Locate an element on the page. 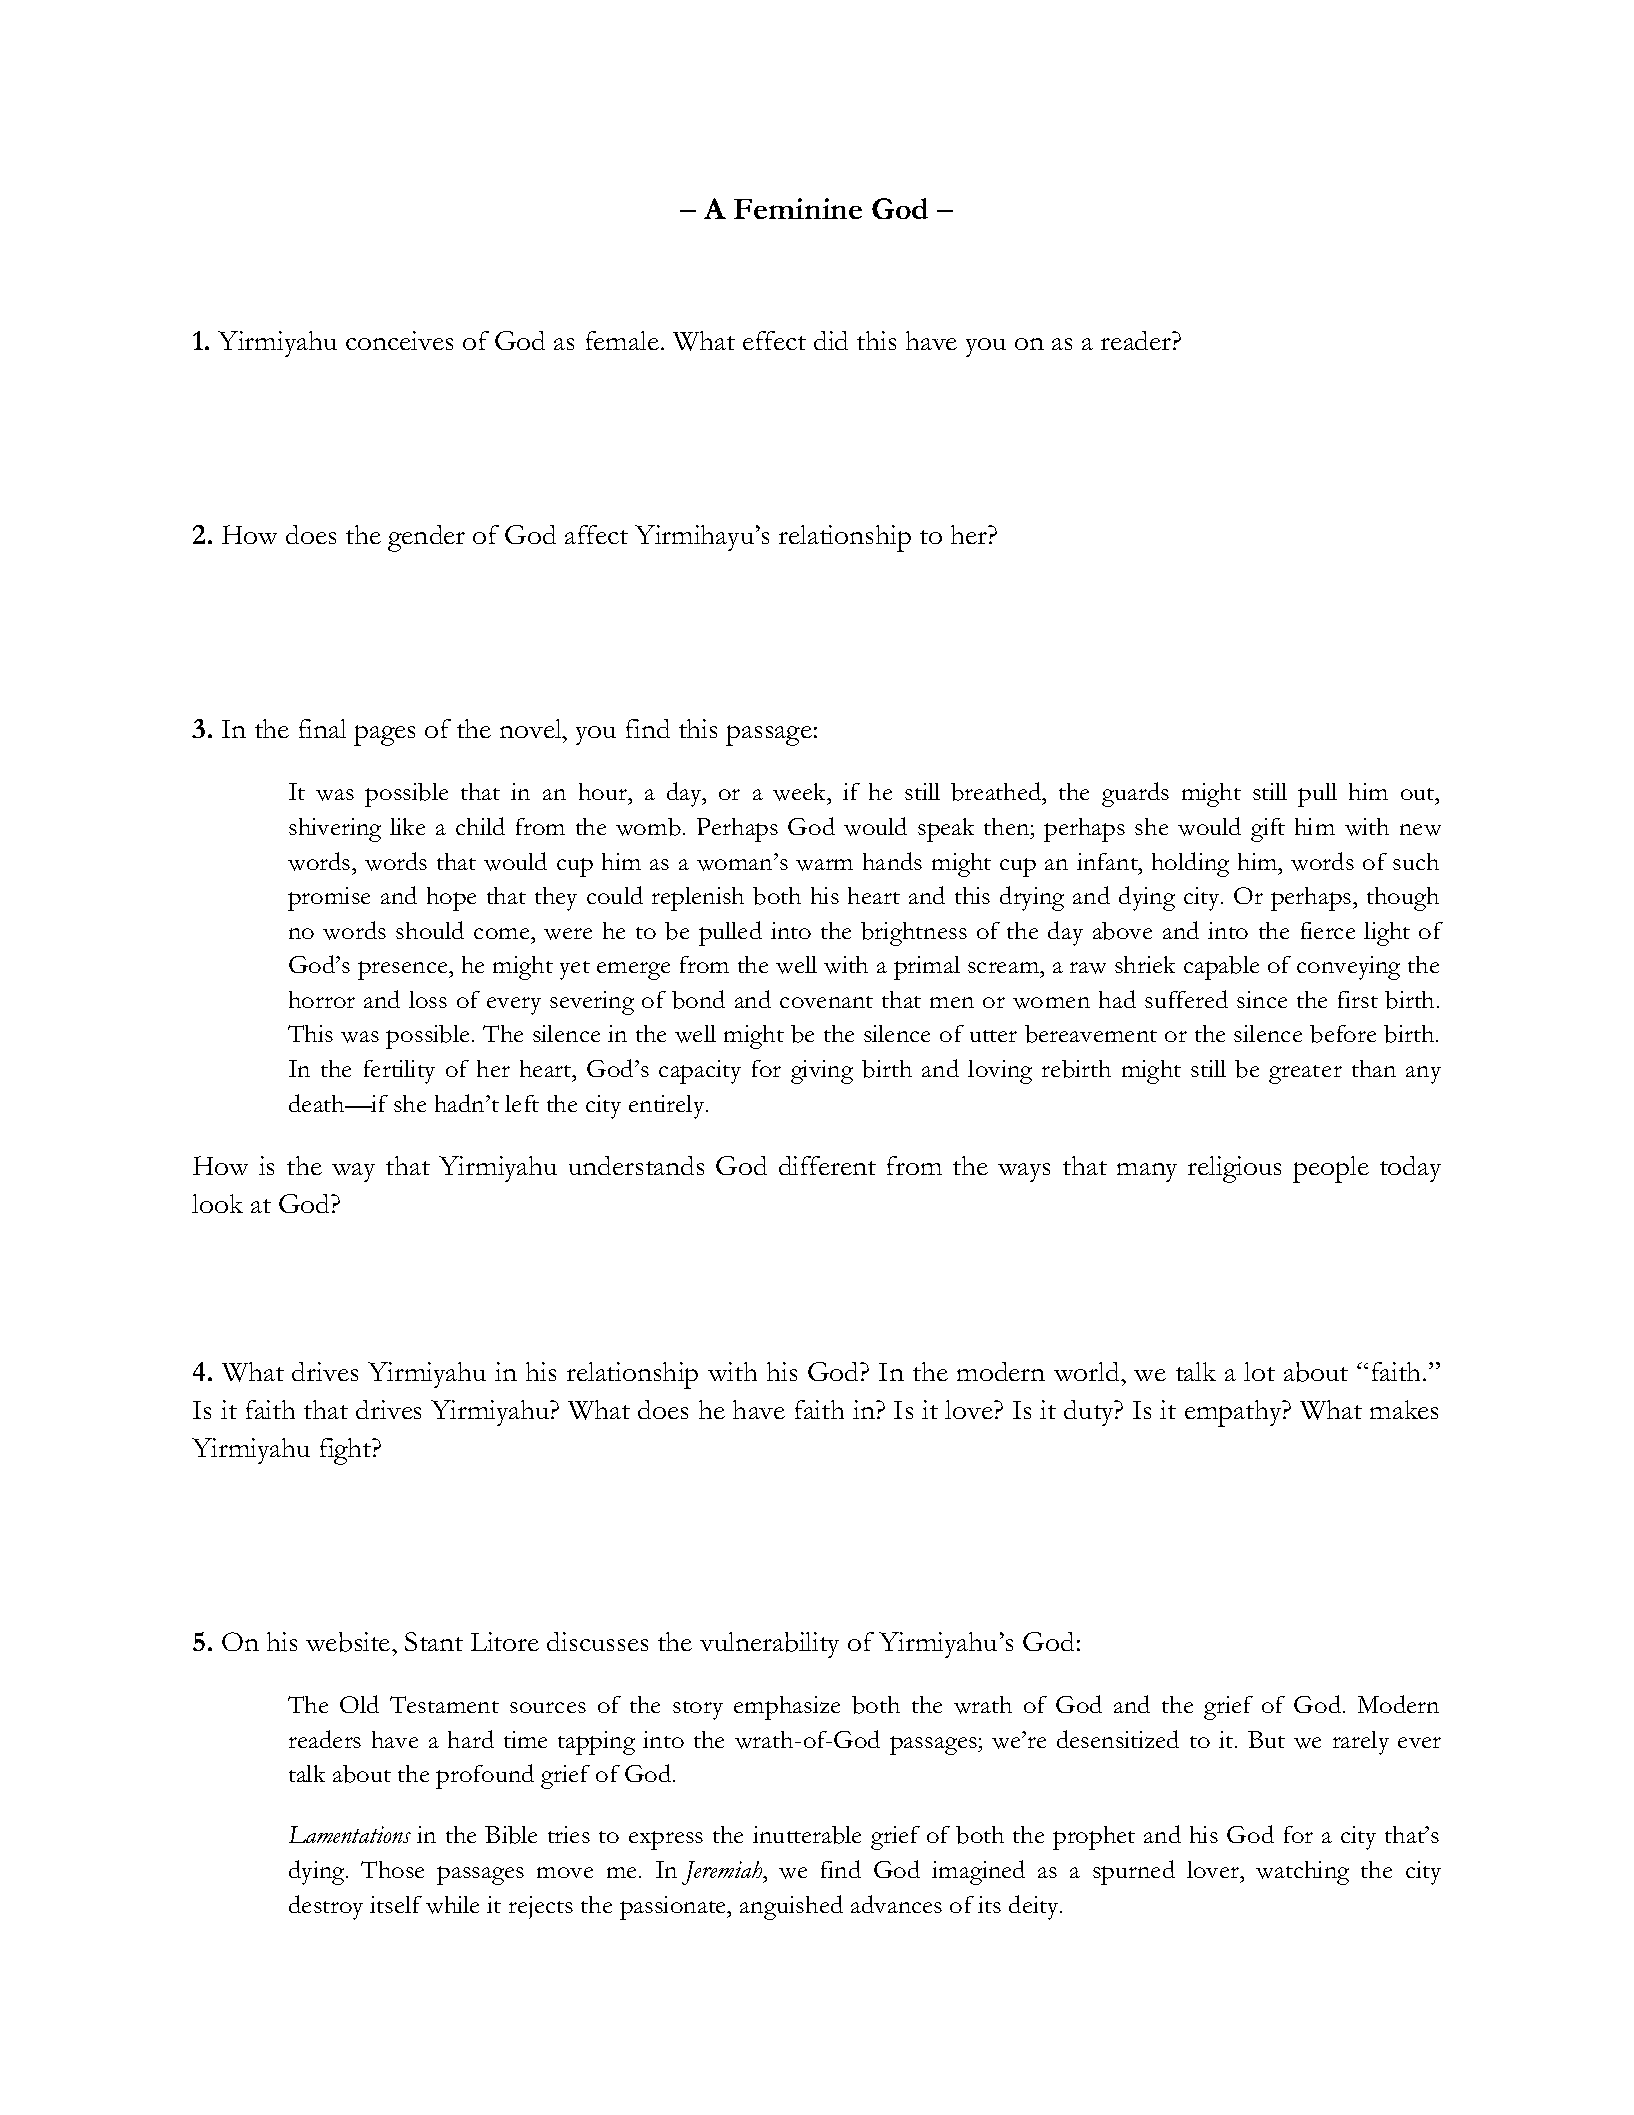  anguished is located at coordinates (791, 1907).
